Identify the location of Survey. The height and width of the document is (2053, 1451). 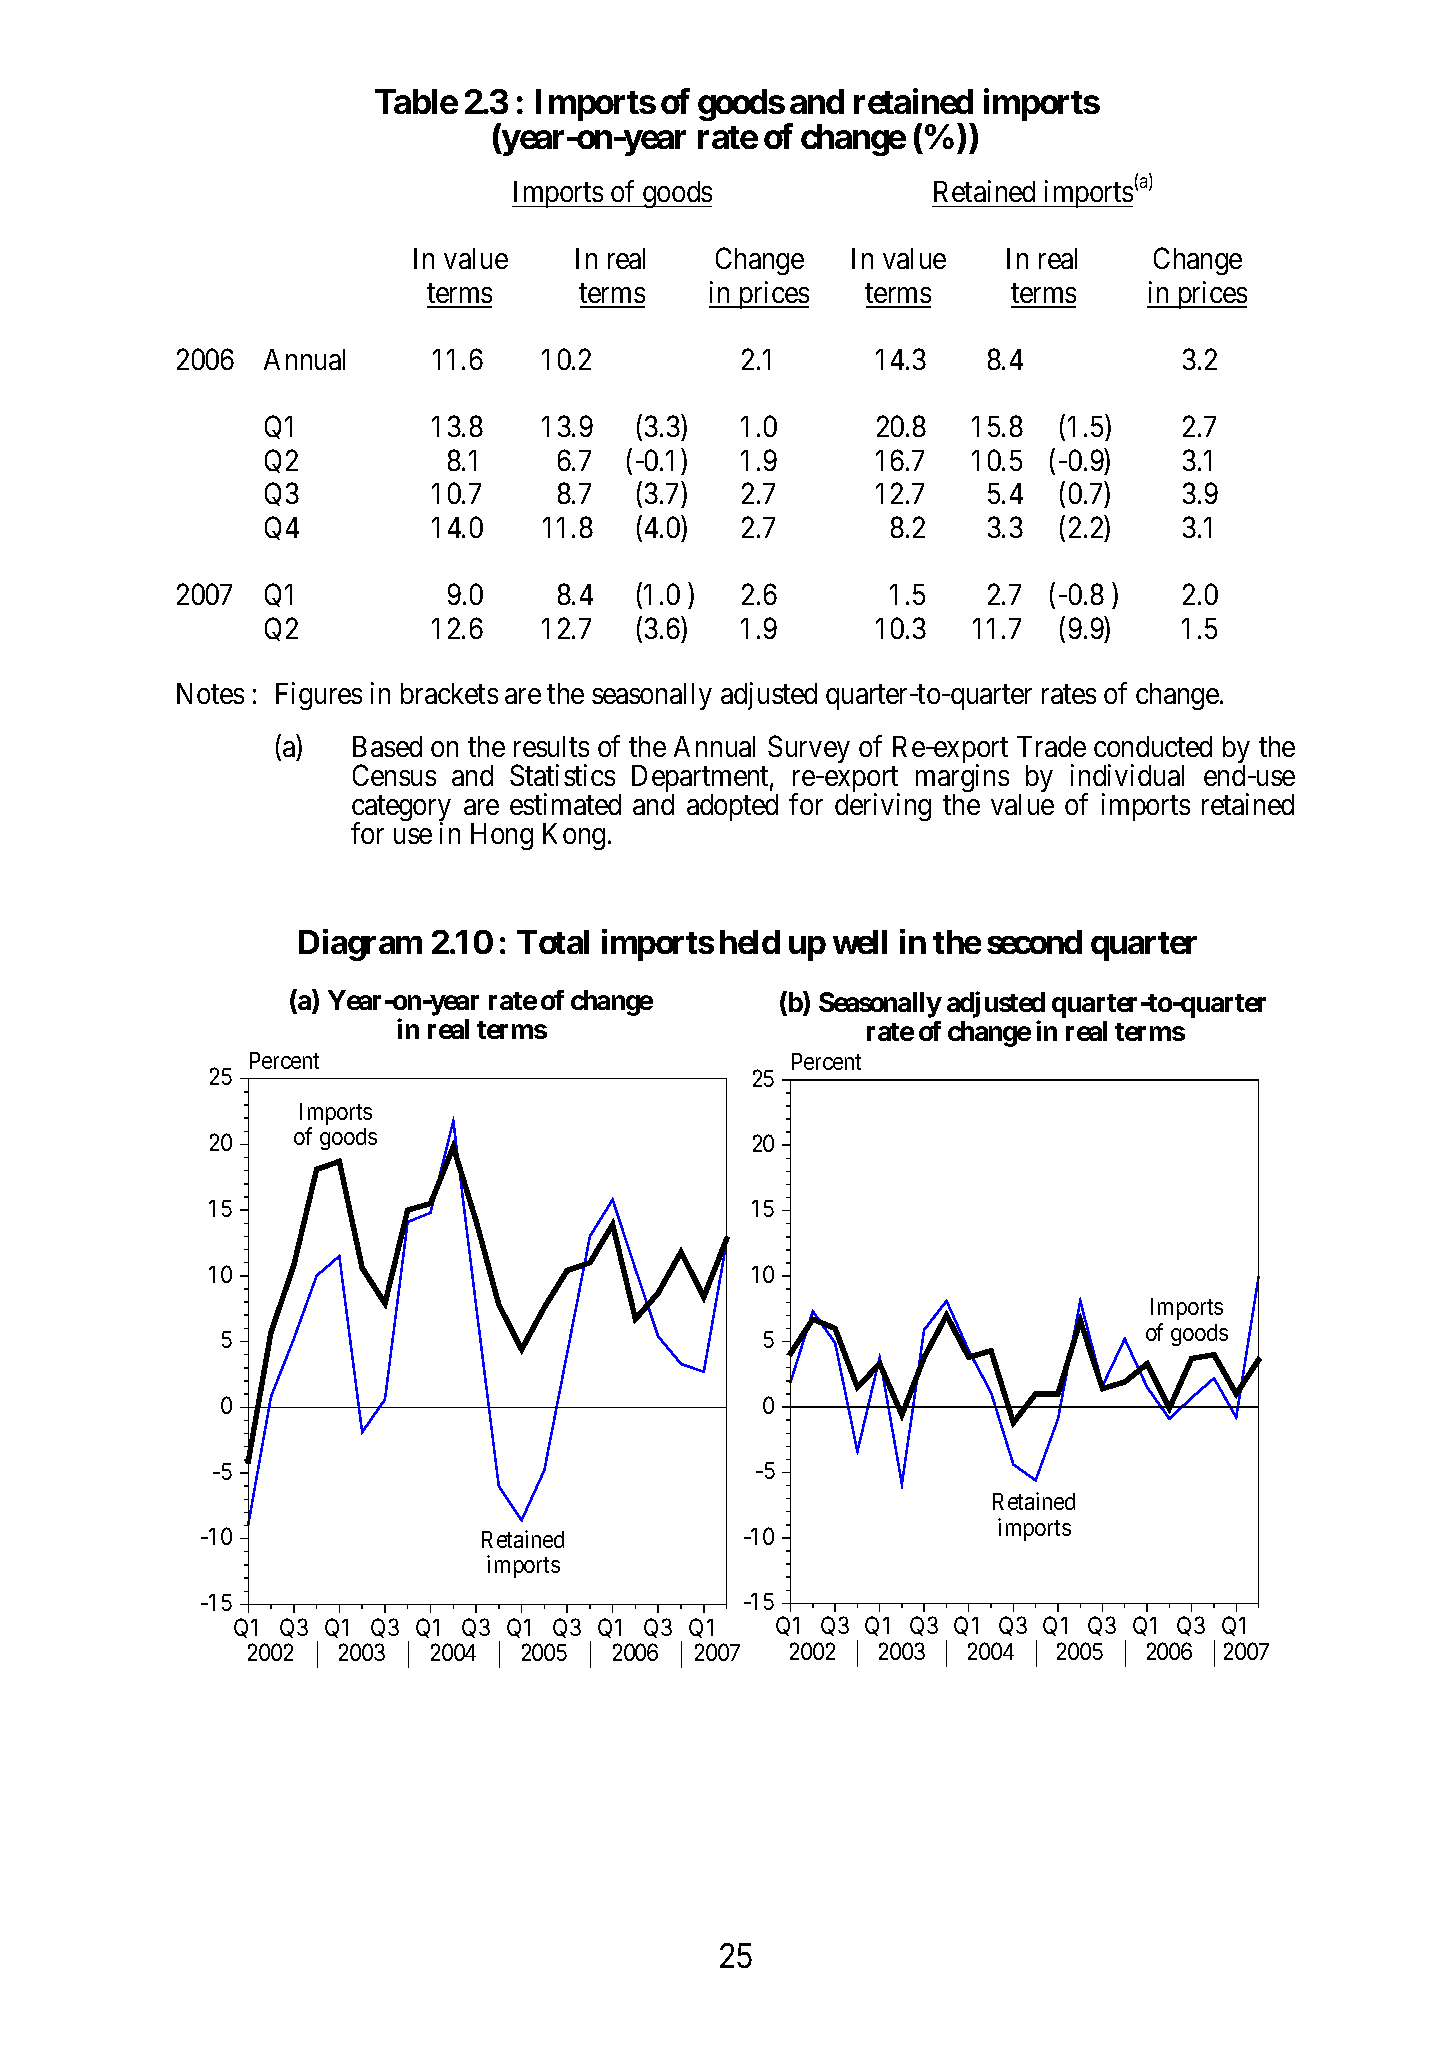
(809, 749).
